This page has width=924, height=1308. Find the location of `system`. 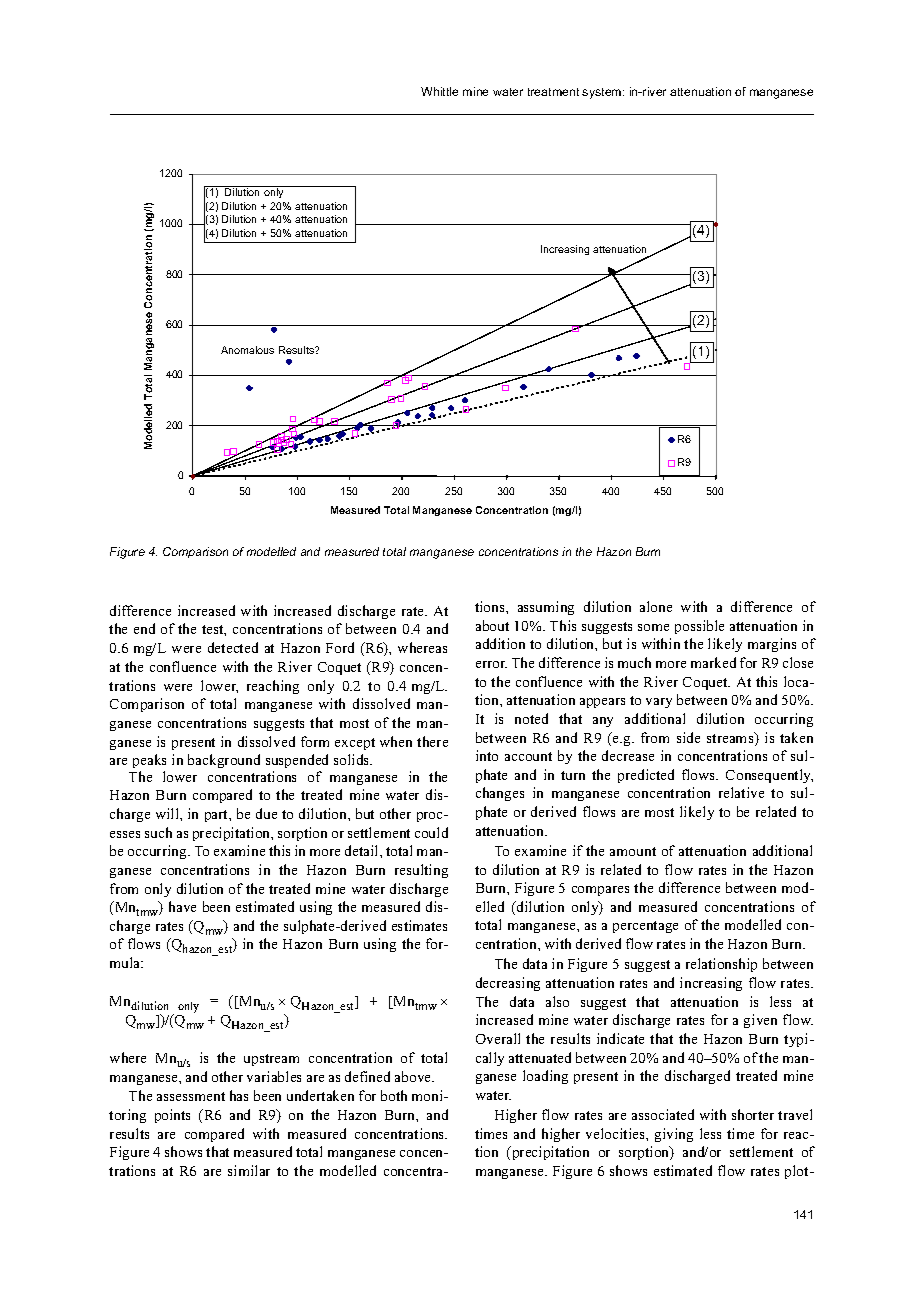

system is located at coordinates (603, 93).
